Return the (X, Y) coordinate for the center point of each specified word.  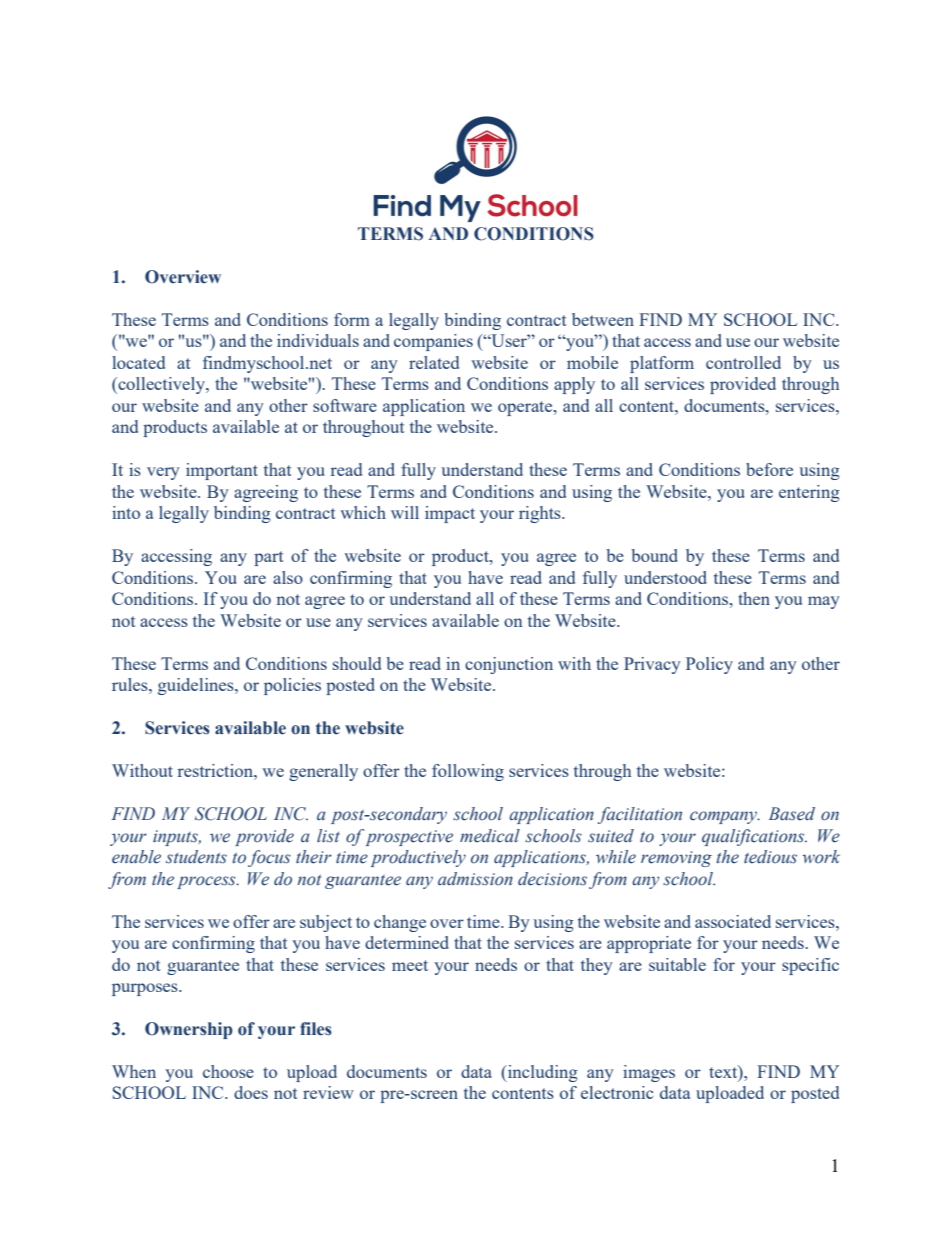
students (196, 857)
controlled (743, 362)
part (269, 558)
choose (228, 1071)
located (138, 362)
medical (490, 836)
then (754, 598)
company (725, 817)
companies (433, 342)
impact (450, 514)
